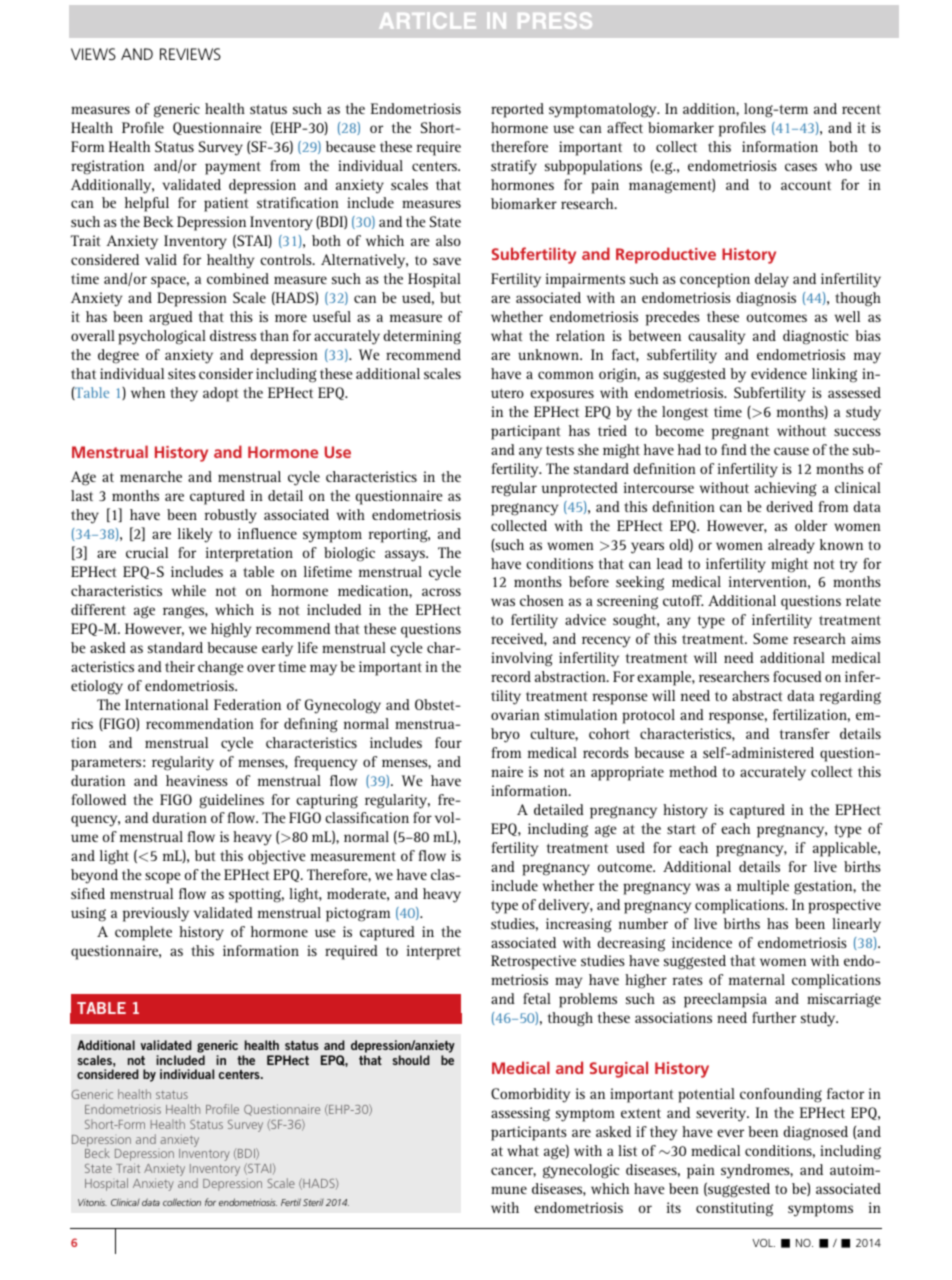 This image has width=952, height=1280. I want to click on reported, so click(517, 110).
